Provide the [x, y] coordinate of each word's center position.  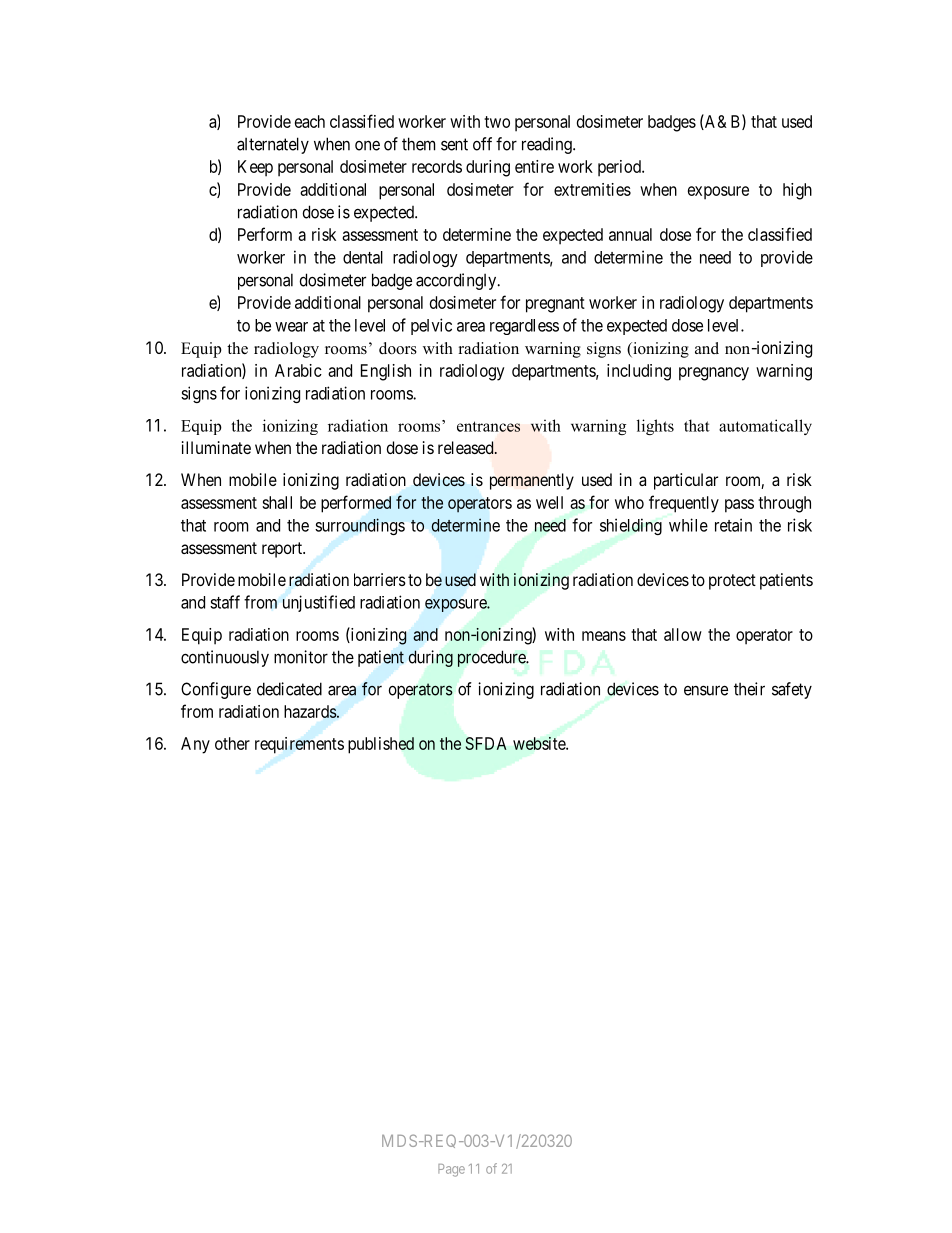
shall [277, 502]
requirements [299, 745]
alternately [273, 145]
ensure [706, 690]
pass [739, 506]
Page [451, 1170]
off [482, 144]
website [540, 743]
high [797, 191]
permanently [532, 481]
